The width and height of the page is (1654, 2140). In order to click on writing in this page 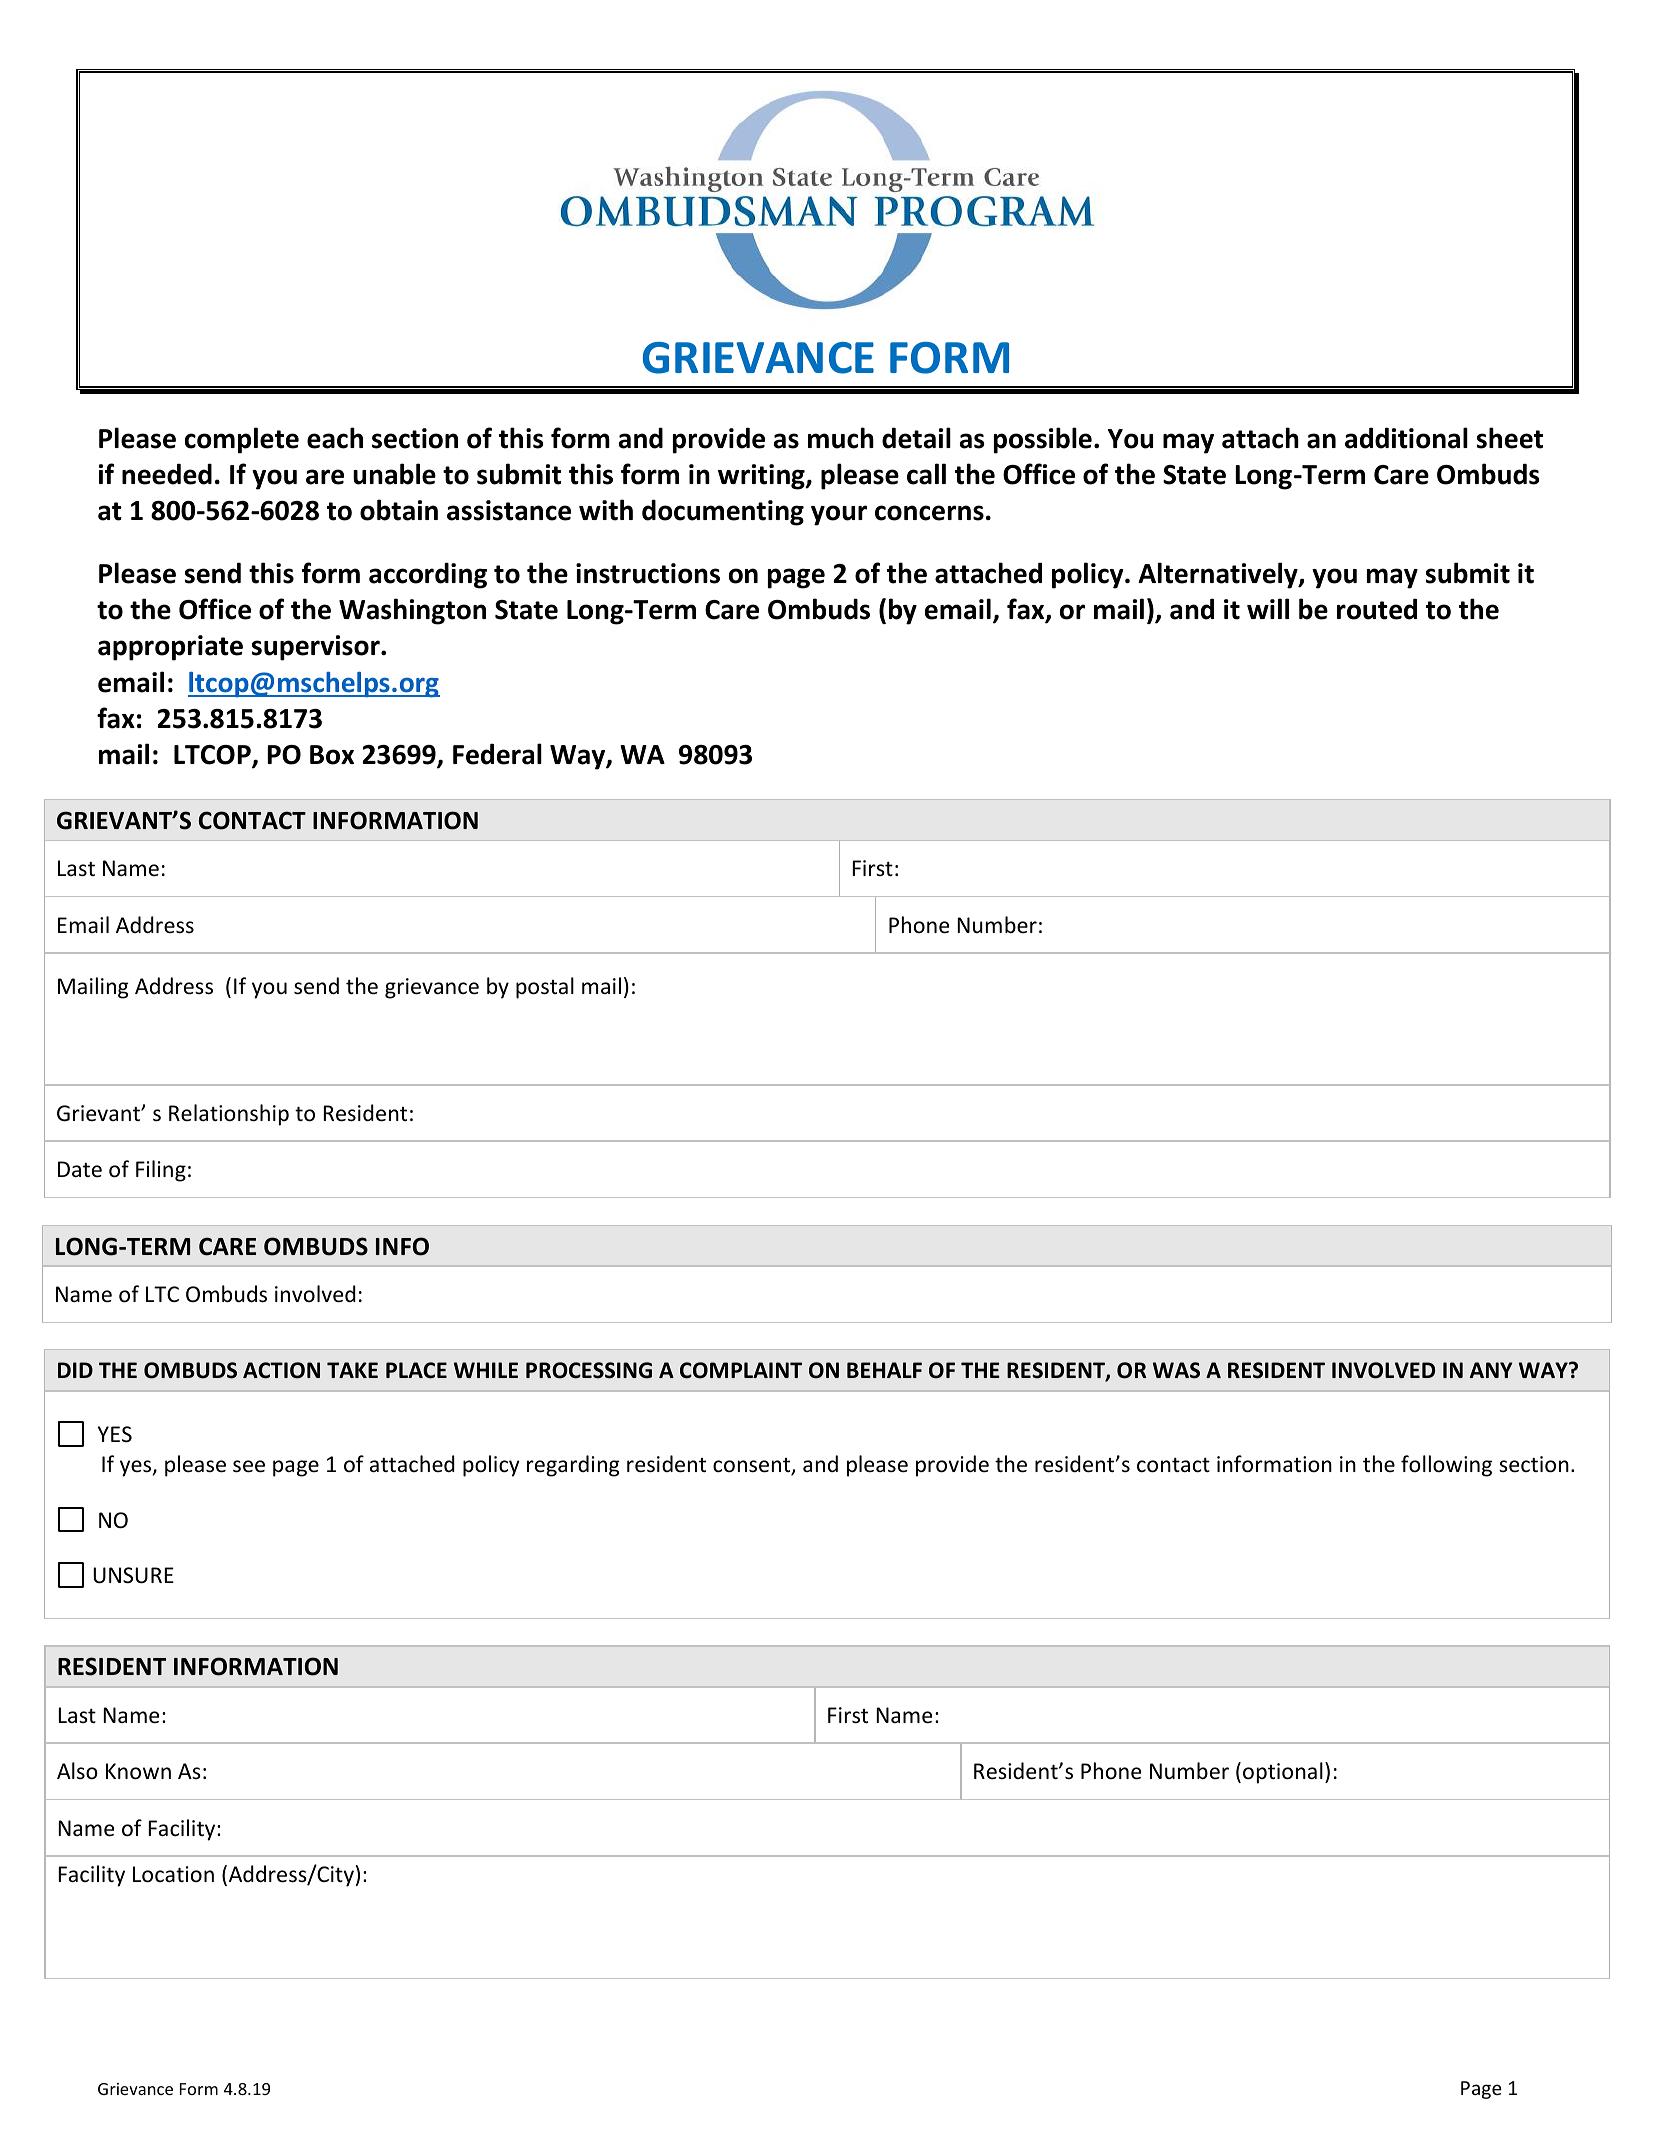, I will do `click(762, 477)`.
